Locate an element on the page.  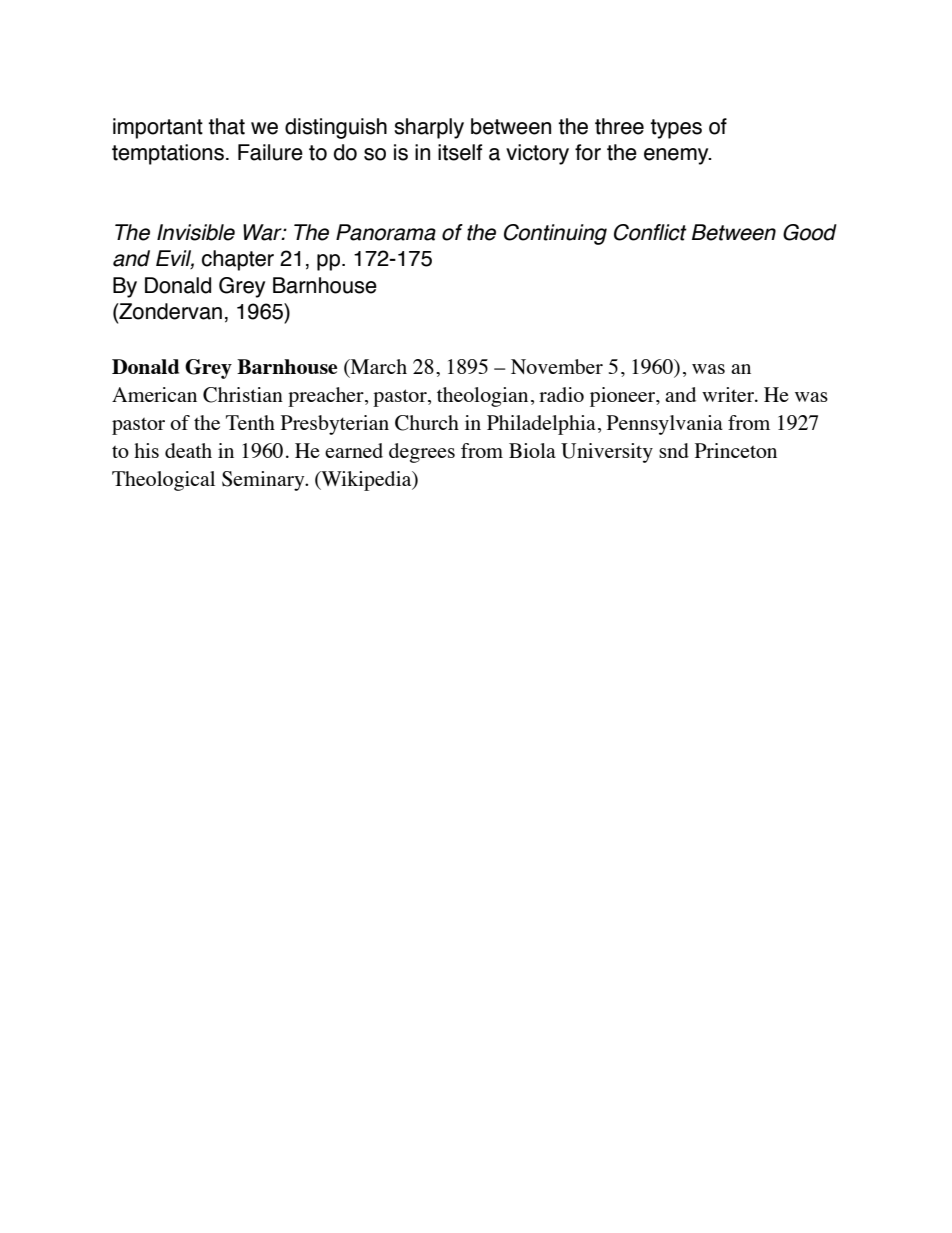
Christian is located at coordinates (243, 395).
